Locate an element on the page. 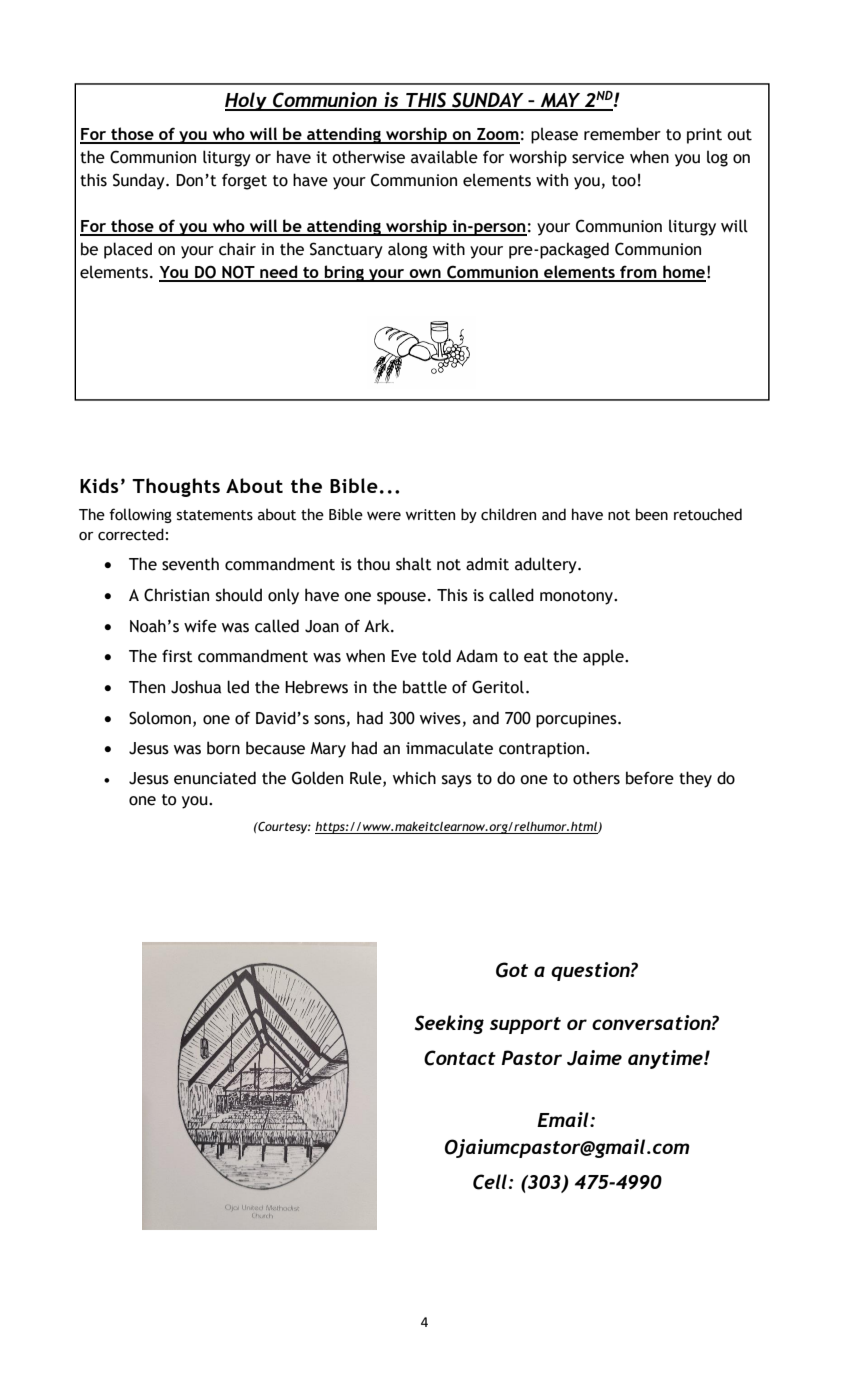  remember is located at coordinates (622, 134).
